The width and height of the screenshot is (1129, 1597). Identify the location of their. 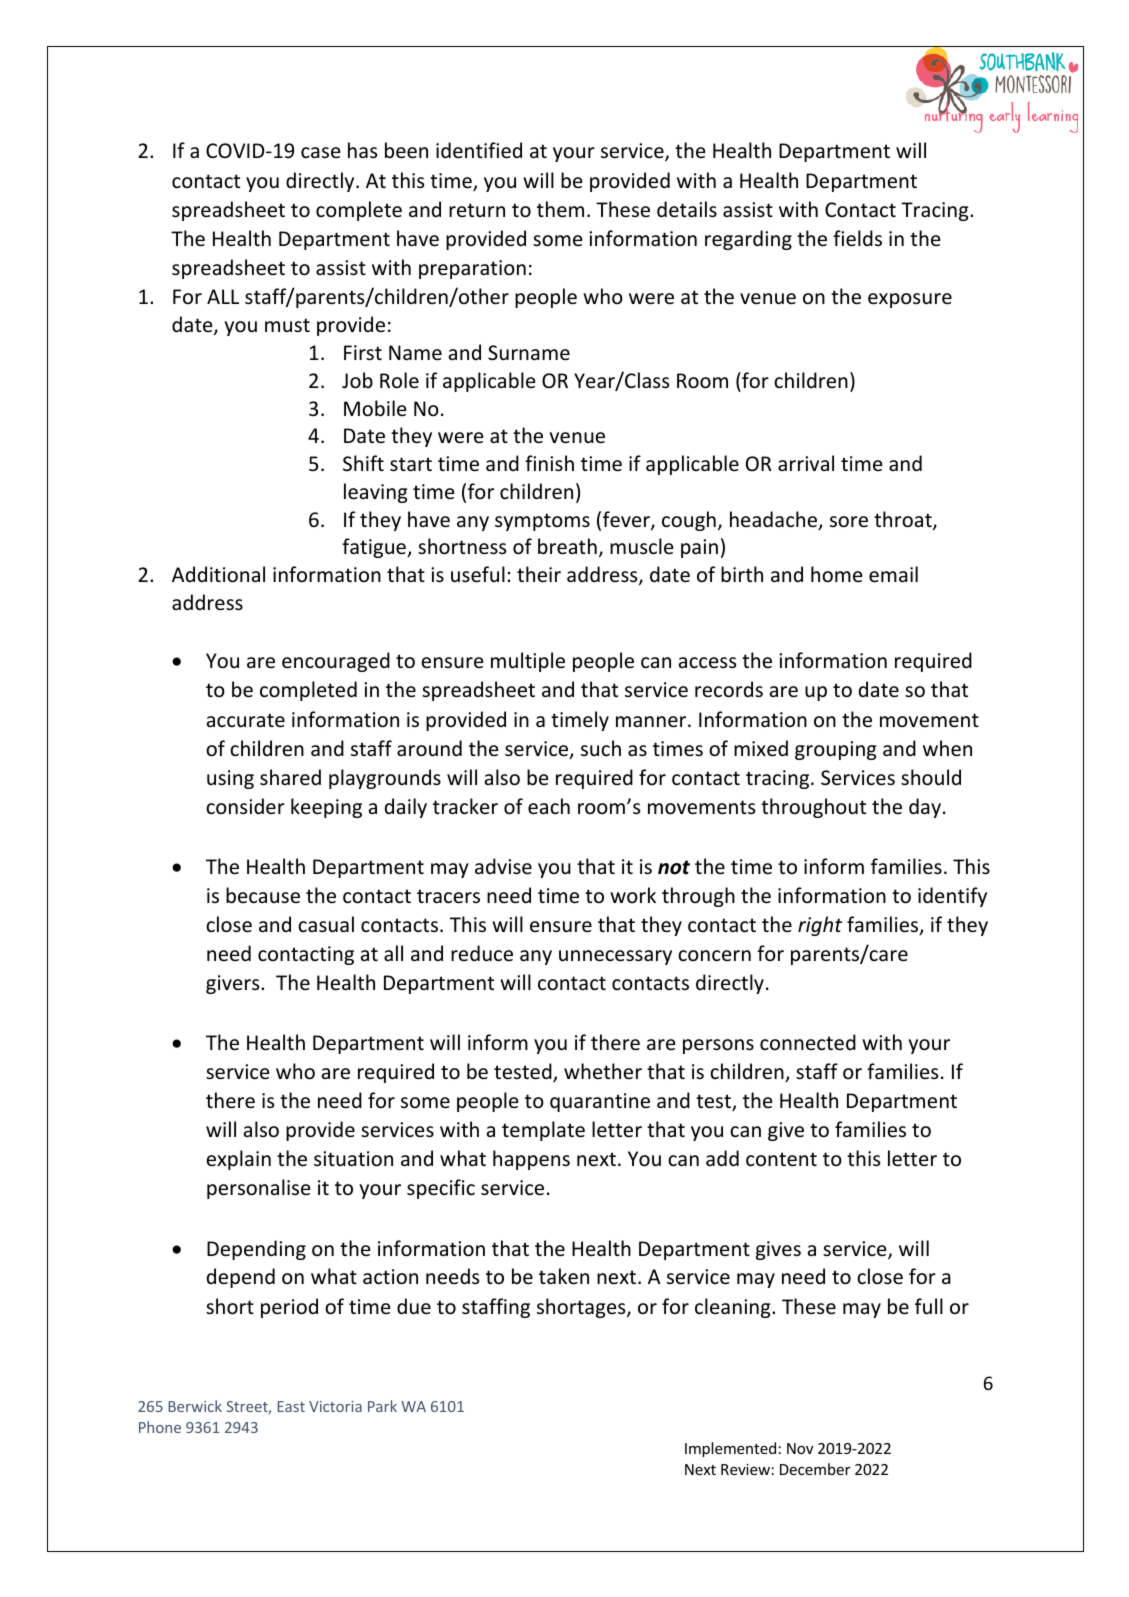
(539, 574).
